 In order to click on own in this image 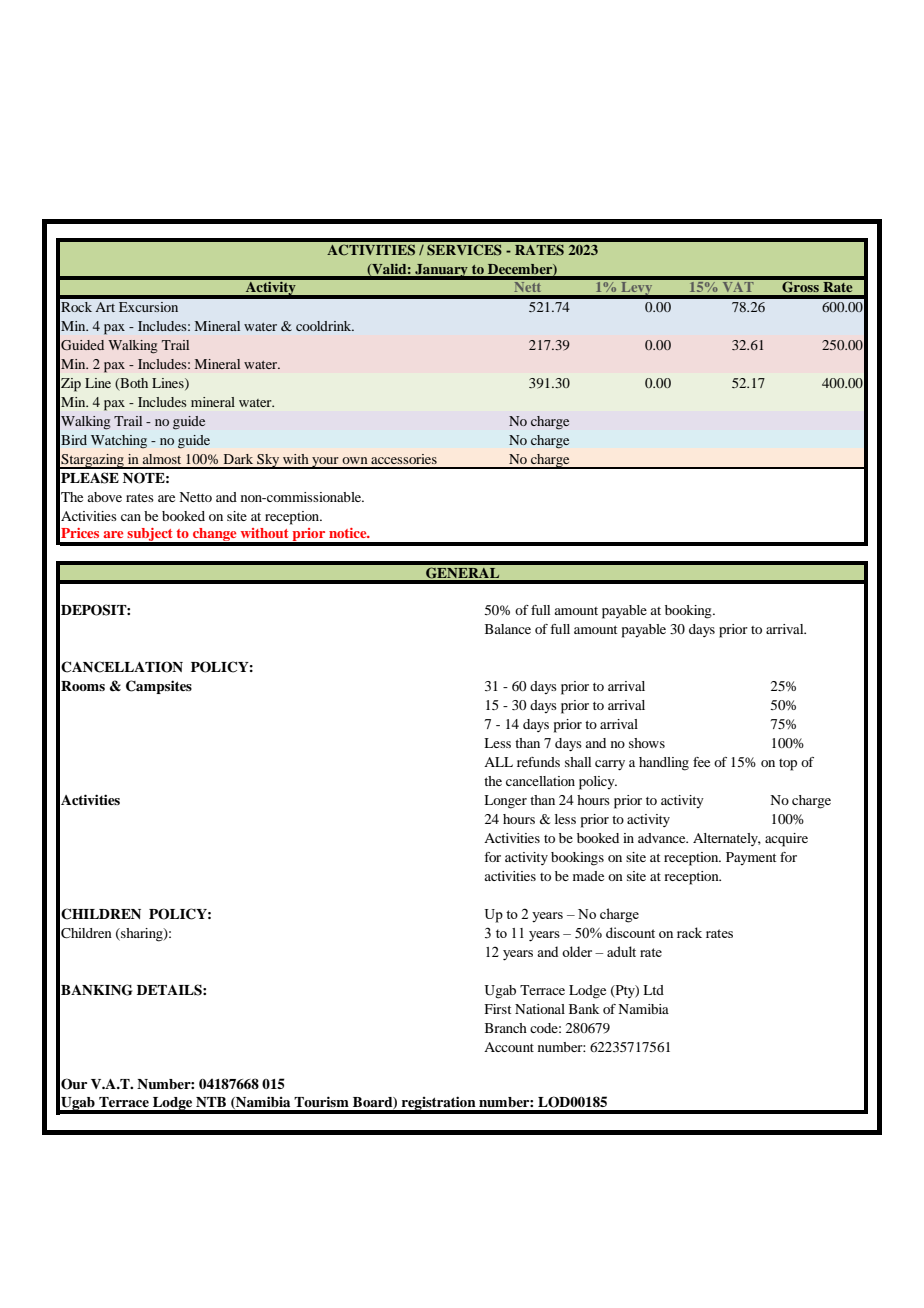, I will do `click(355, 460)`.
